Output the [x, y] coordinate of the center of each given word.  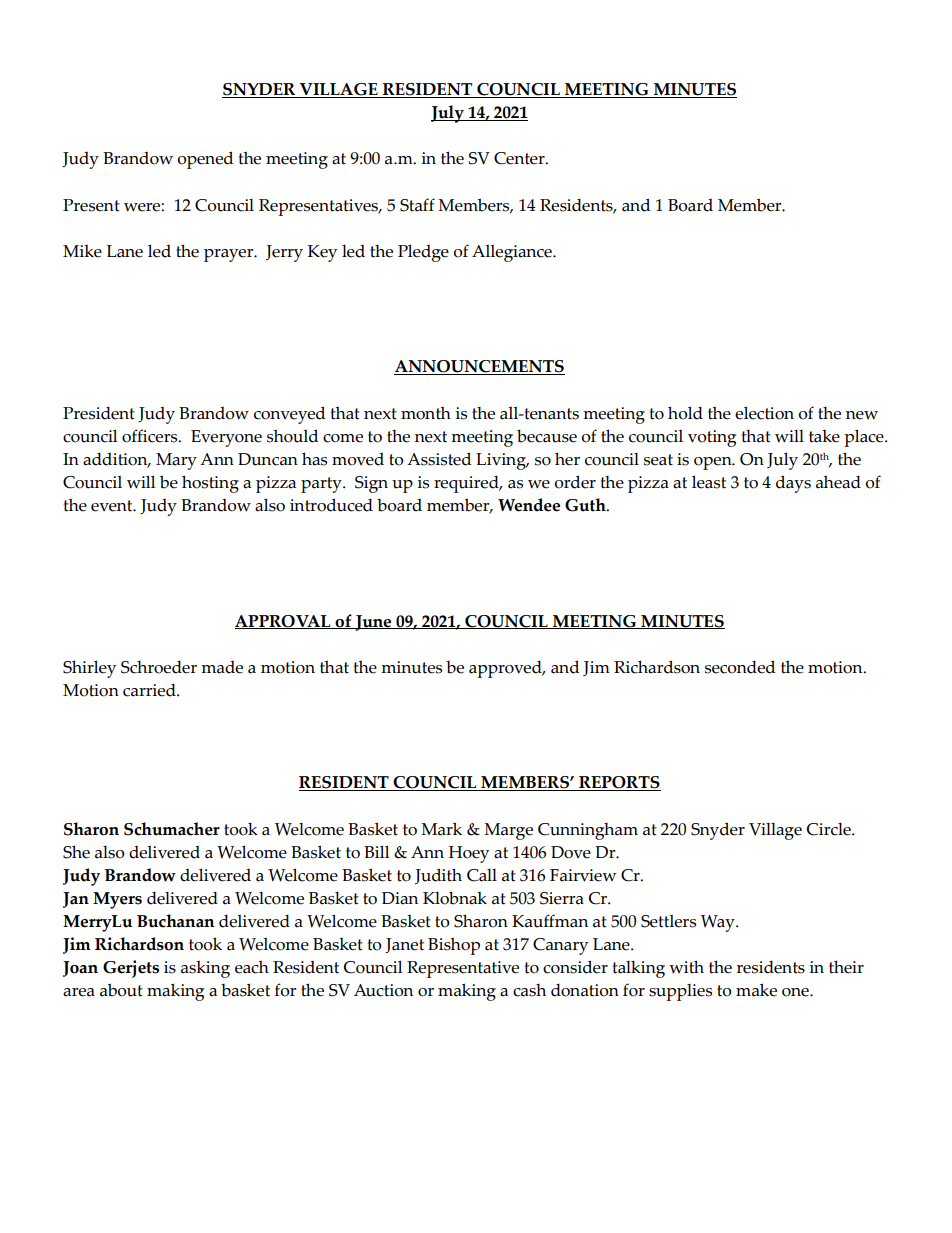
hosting [210, 484]
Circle [830, 829]
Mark [441, 829]
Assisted [439, 459]
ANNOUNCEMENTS [479, 367]
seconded [740, 667]
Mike [82, 251]
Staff [417, 205]
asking [205, 969]
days [793, 484]
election [764, 413]
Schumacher [172, 829]
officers [151, 436]
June [373, 623]
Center [520, 158]
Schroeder [159, 667]
